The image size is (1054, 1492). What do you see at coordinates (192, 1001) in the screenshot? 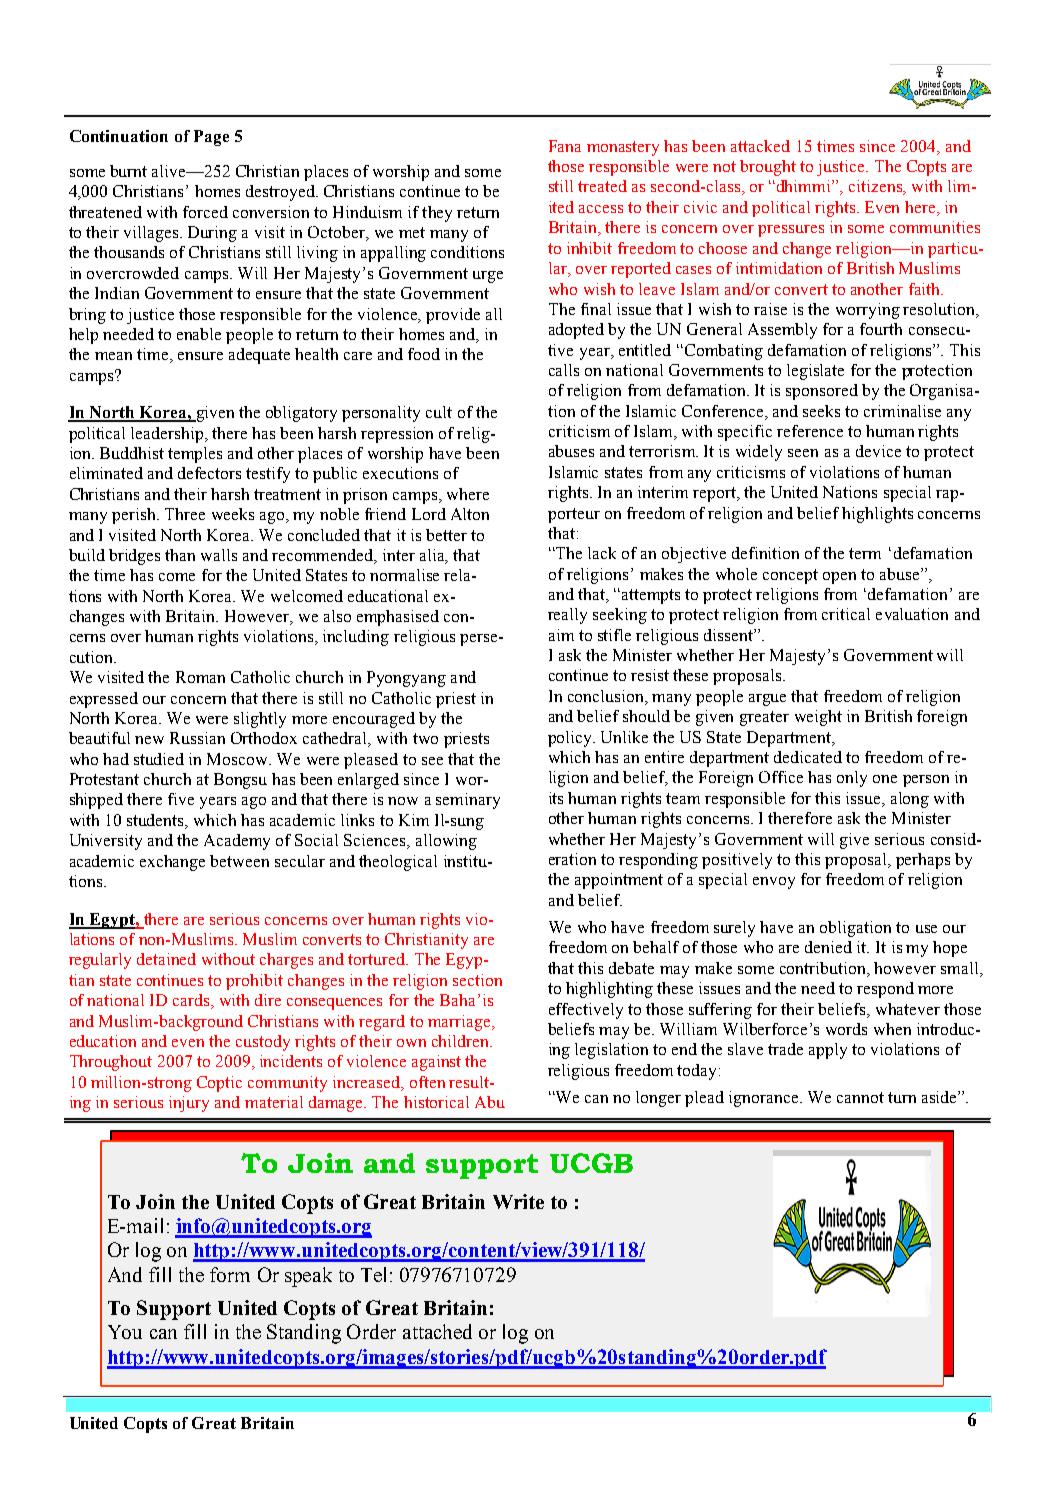
I see `cards` at bounding box center [192, 1001].
